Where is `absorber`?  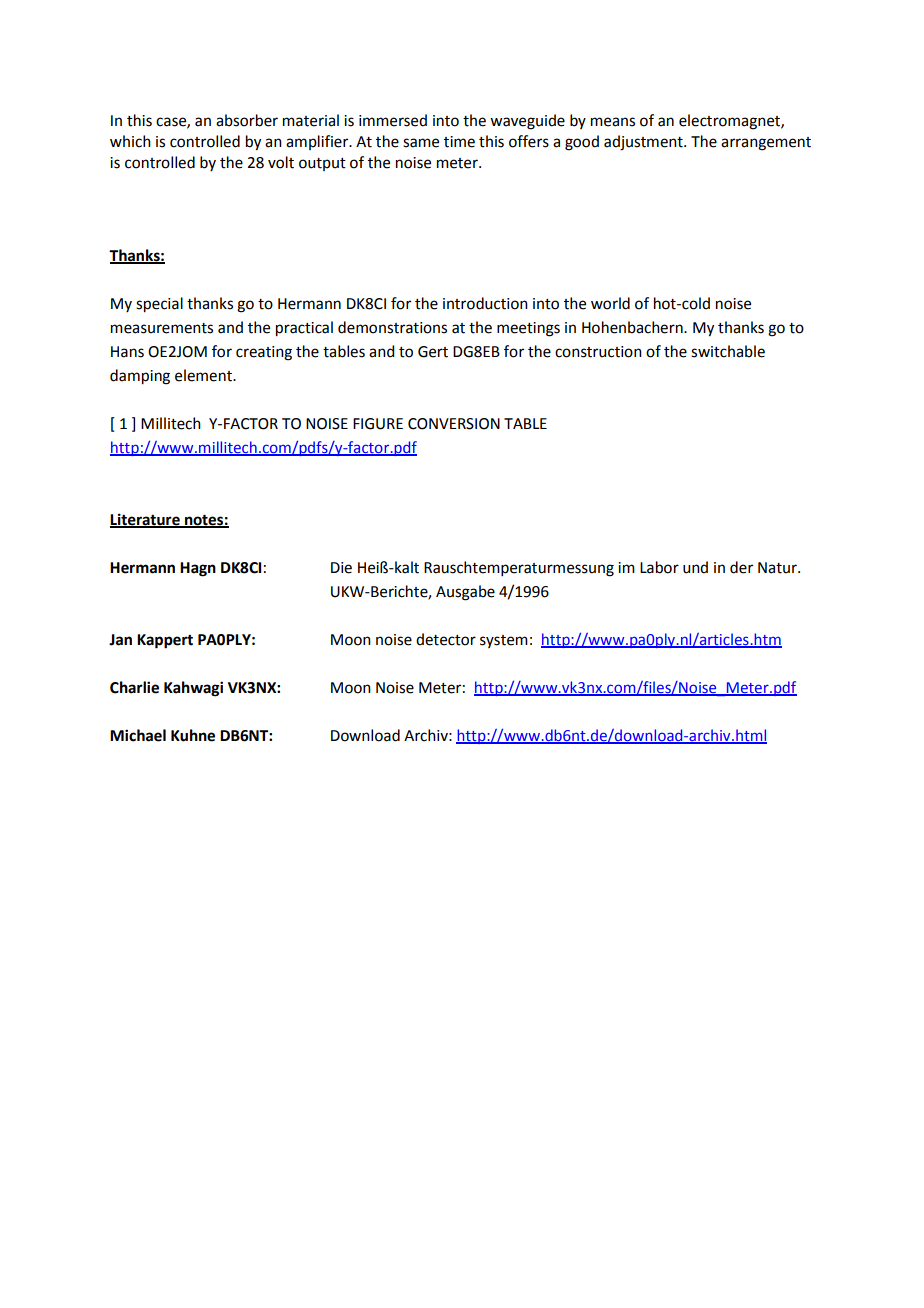 absorber is located at coordinates (247, 120).
